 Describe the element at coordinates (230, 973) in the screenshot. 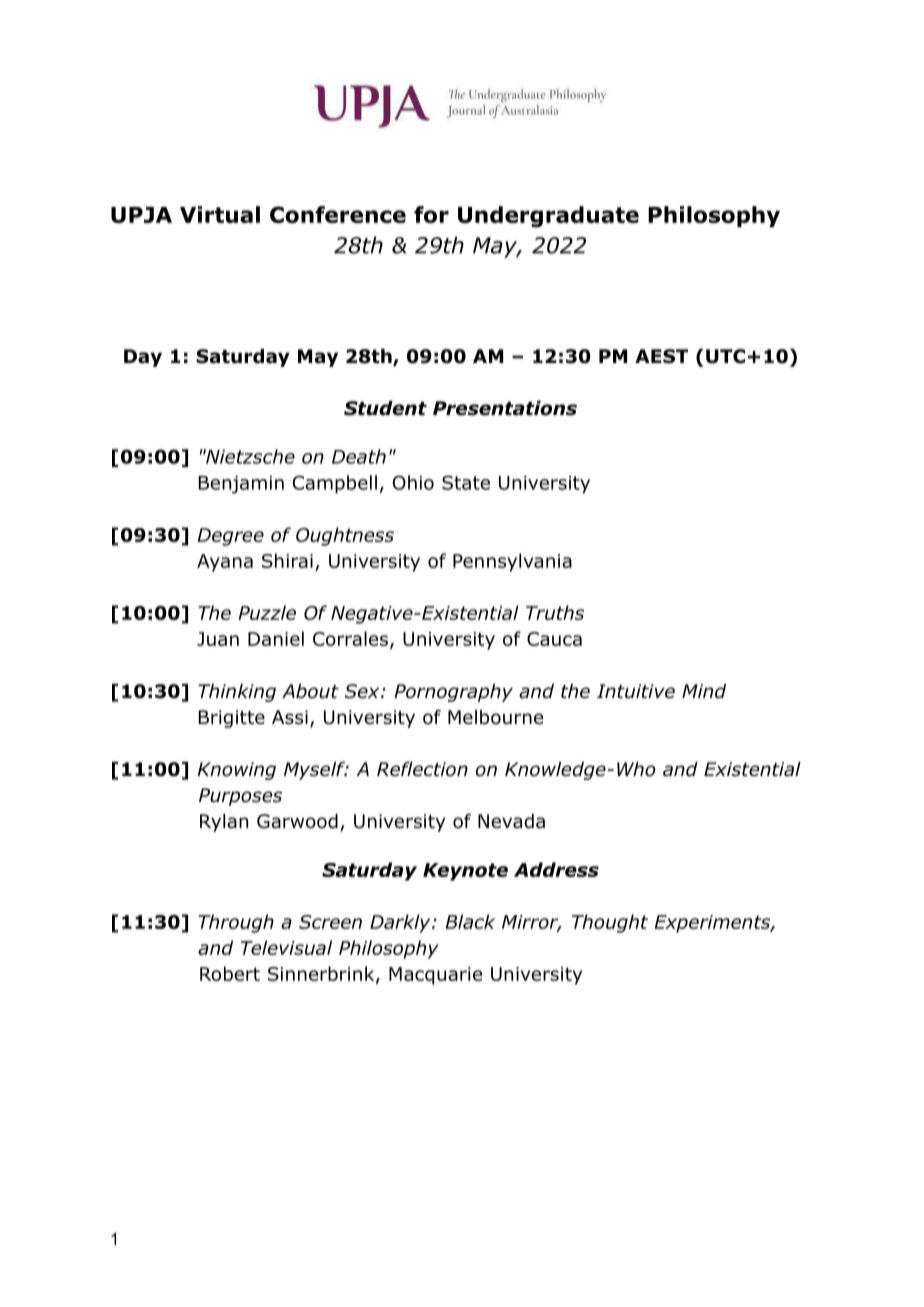

I see `Robert` at that location.
